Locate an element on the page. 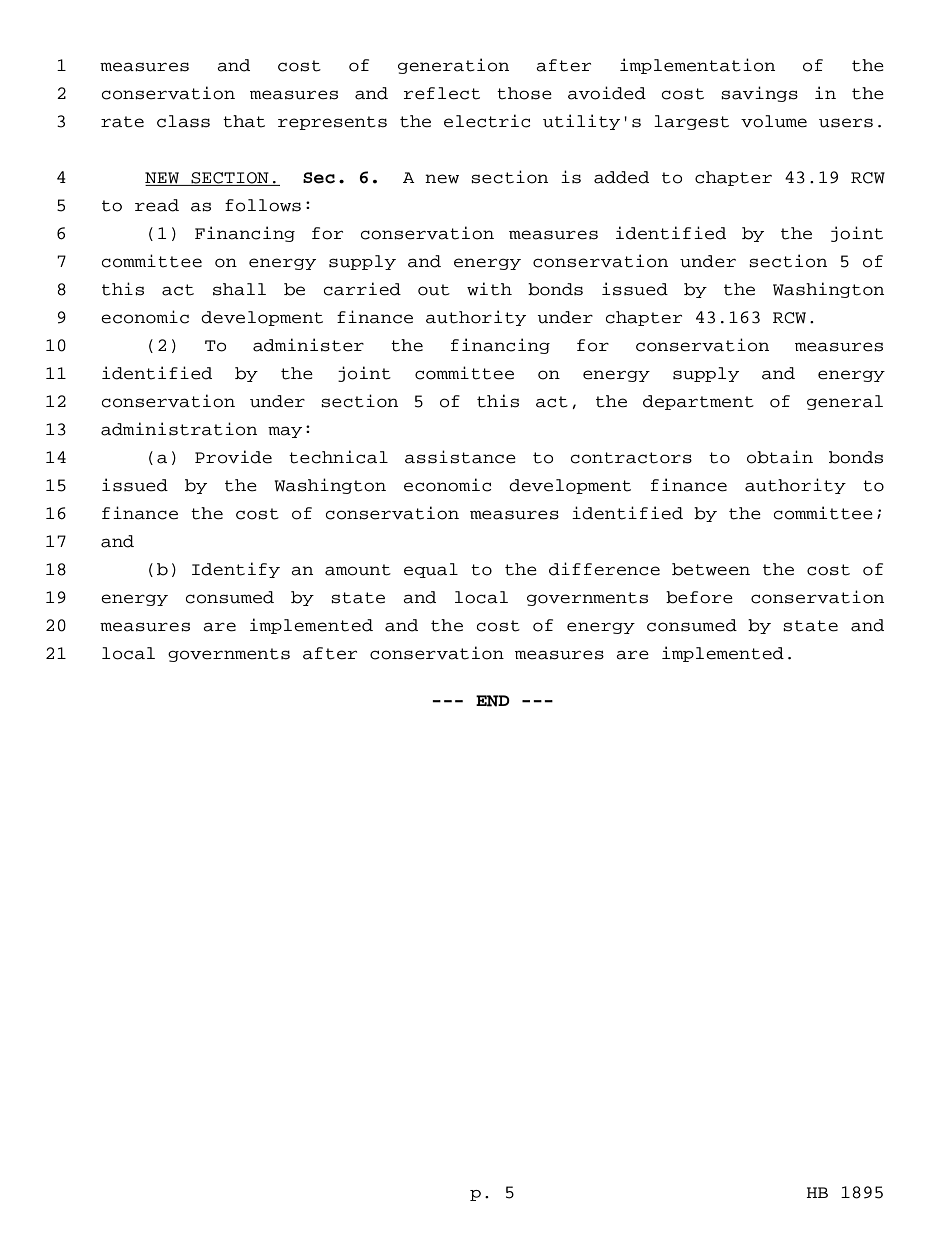  class is located at coordinates (183, 121).
